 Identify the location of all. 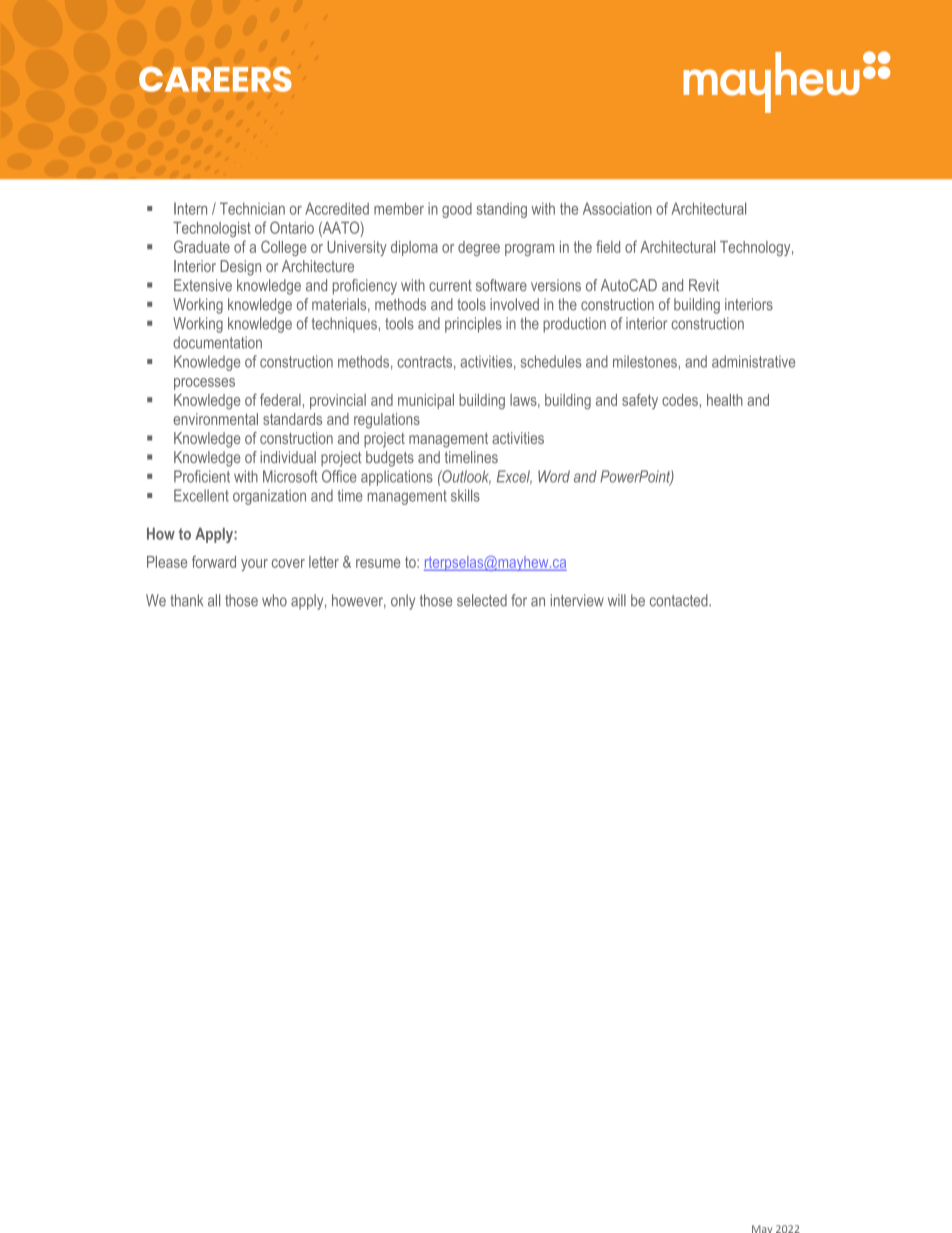
(214, 600).
